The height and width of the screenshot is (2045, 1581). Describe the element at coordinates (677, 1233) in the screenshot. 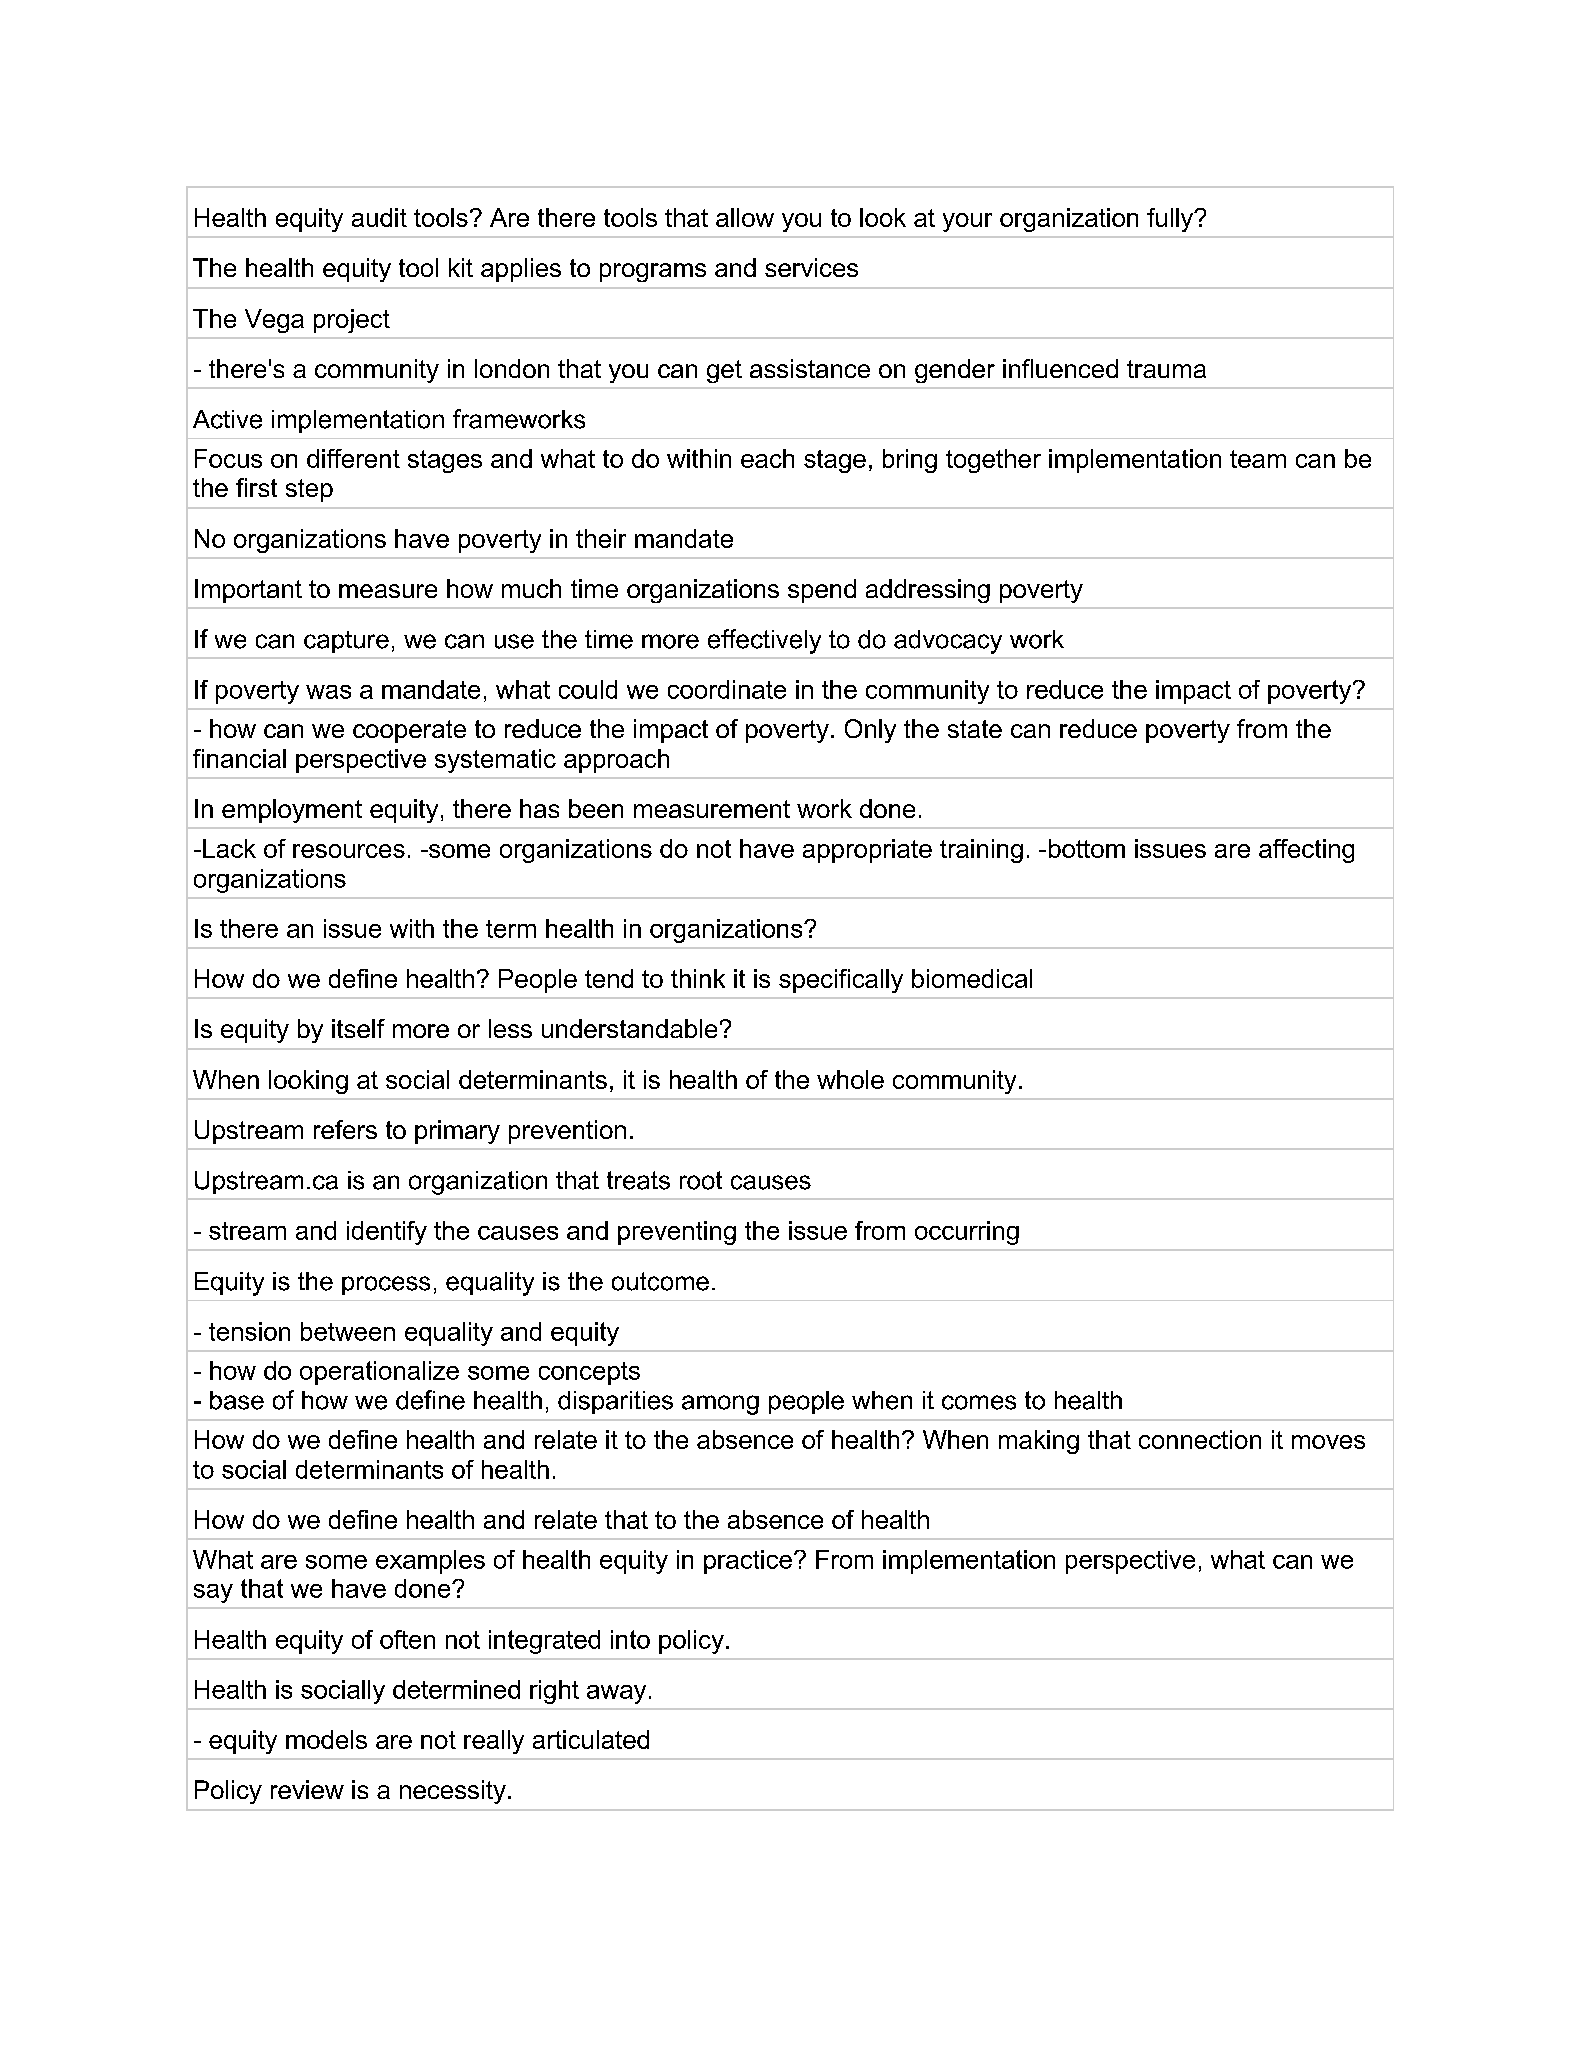

I see `preventing` at that location.
